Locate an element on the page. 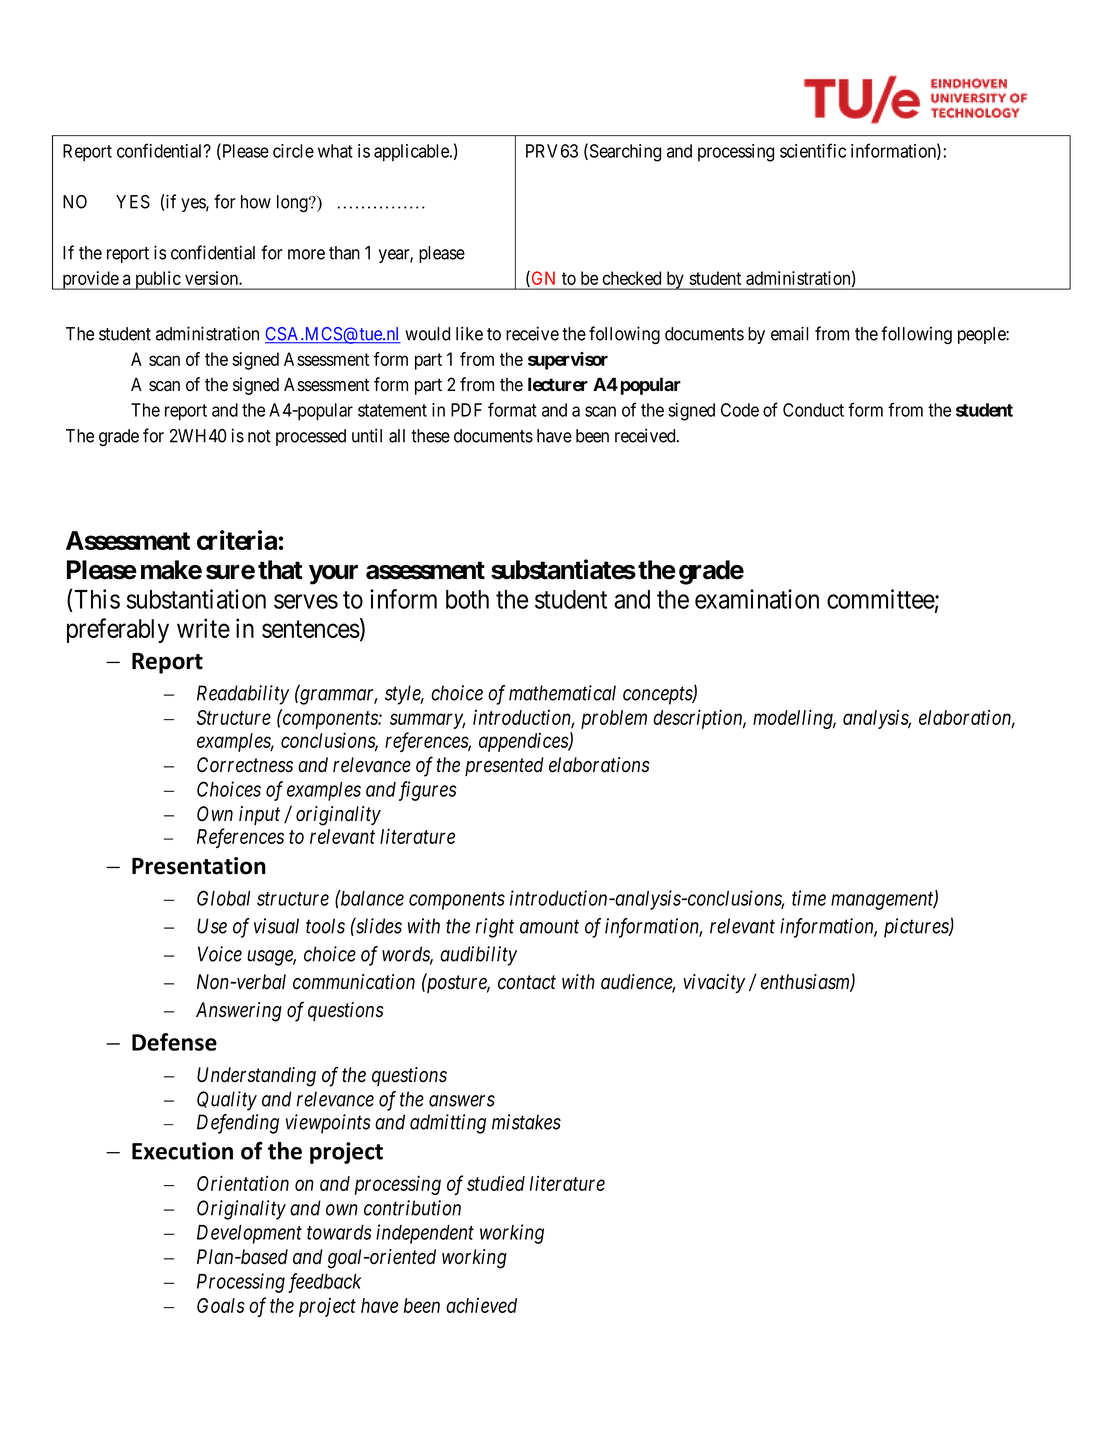  achieved is located at coordinates (481, 1305).
